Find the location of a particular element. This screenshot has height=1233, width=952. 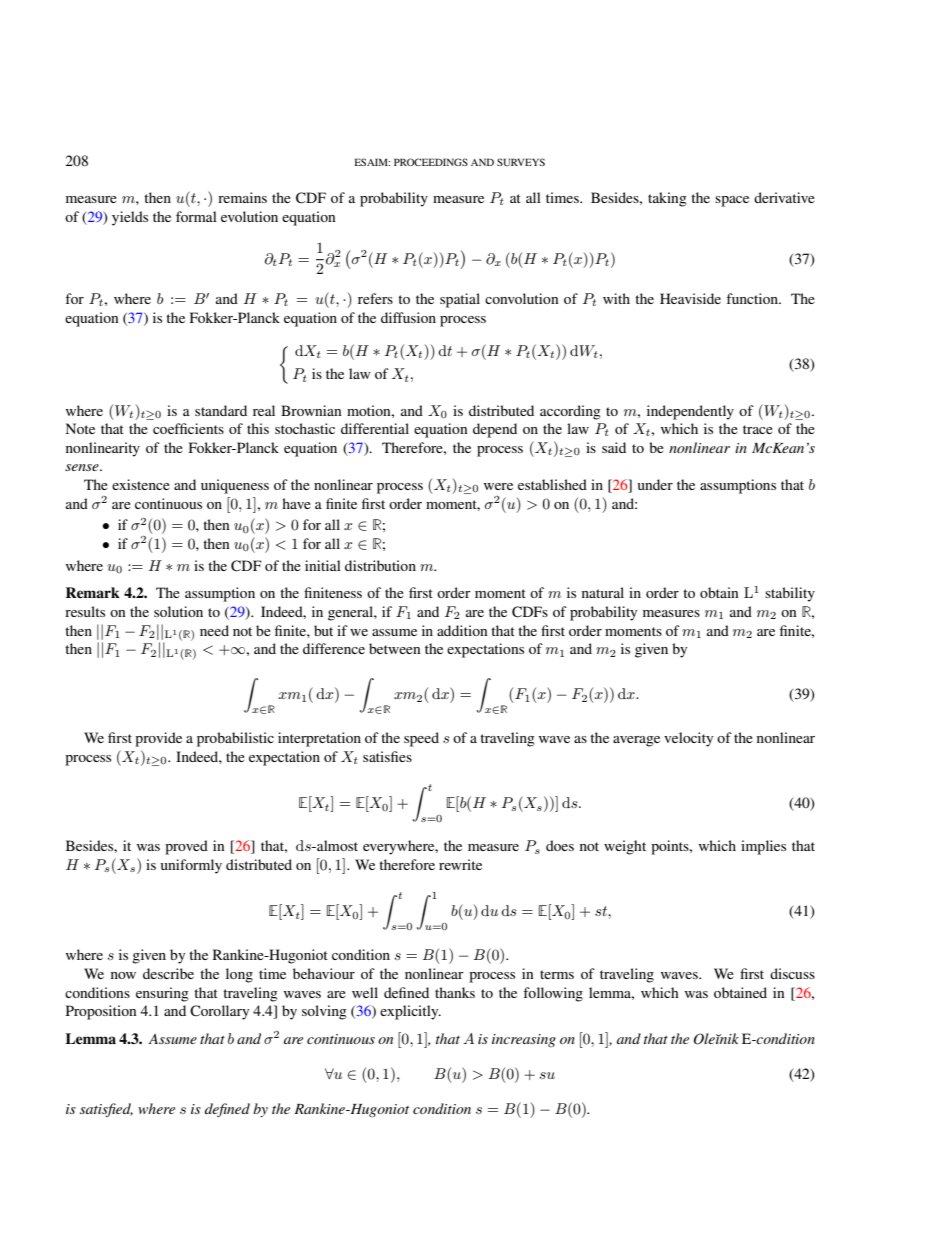

PROCEEDINGS is located at coordinates (431, 162).
